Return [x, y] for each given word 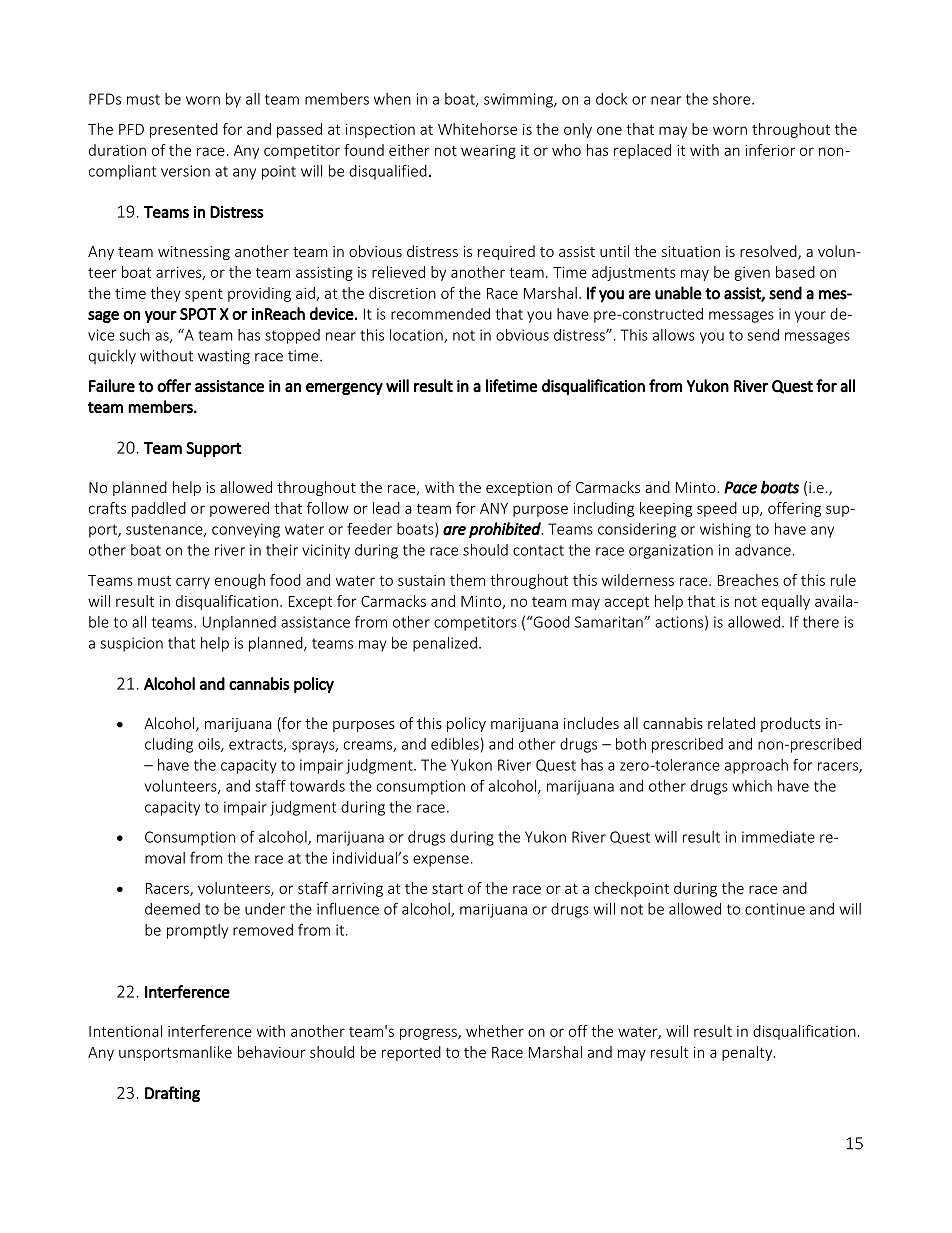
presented [184, 130]
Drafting [172, 1094]
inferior [770, 150]
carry [193, 583]
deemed [172, 909]
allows [674, 335]
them [467, 580]
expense [441, 861]
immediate [778, 837]
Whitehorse [477, 129]
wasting [224, 357]
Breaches [748, 580]
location [417, 336]
